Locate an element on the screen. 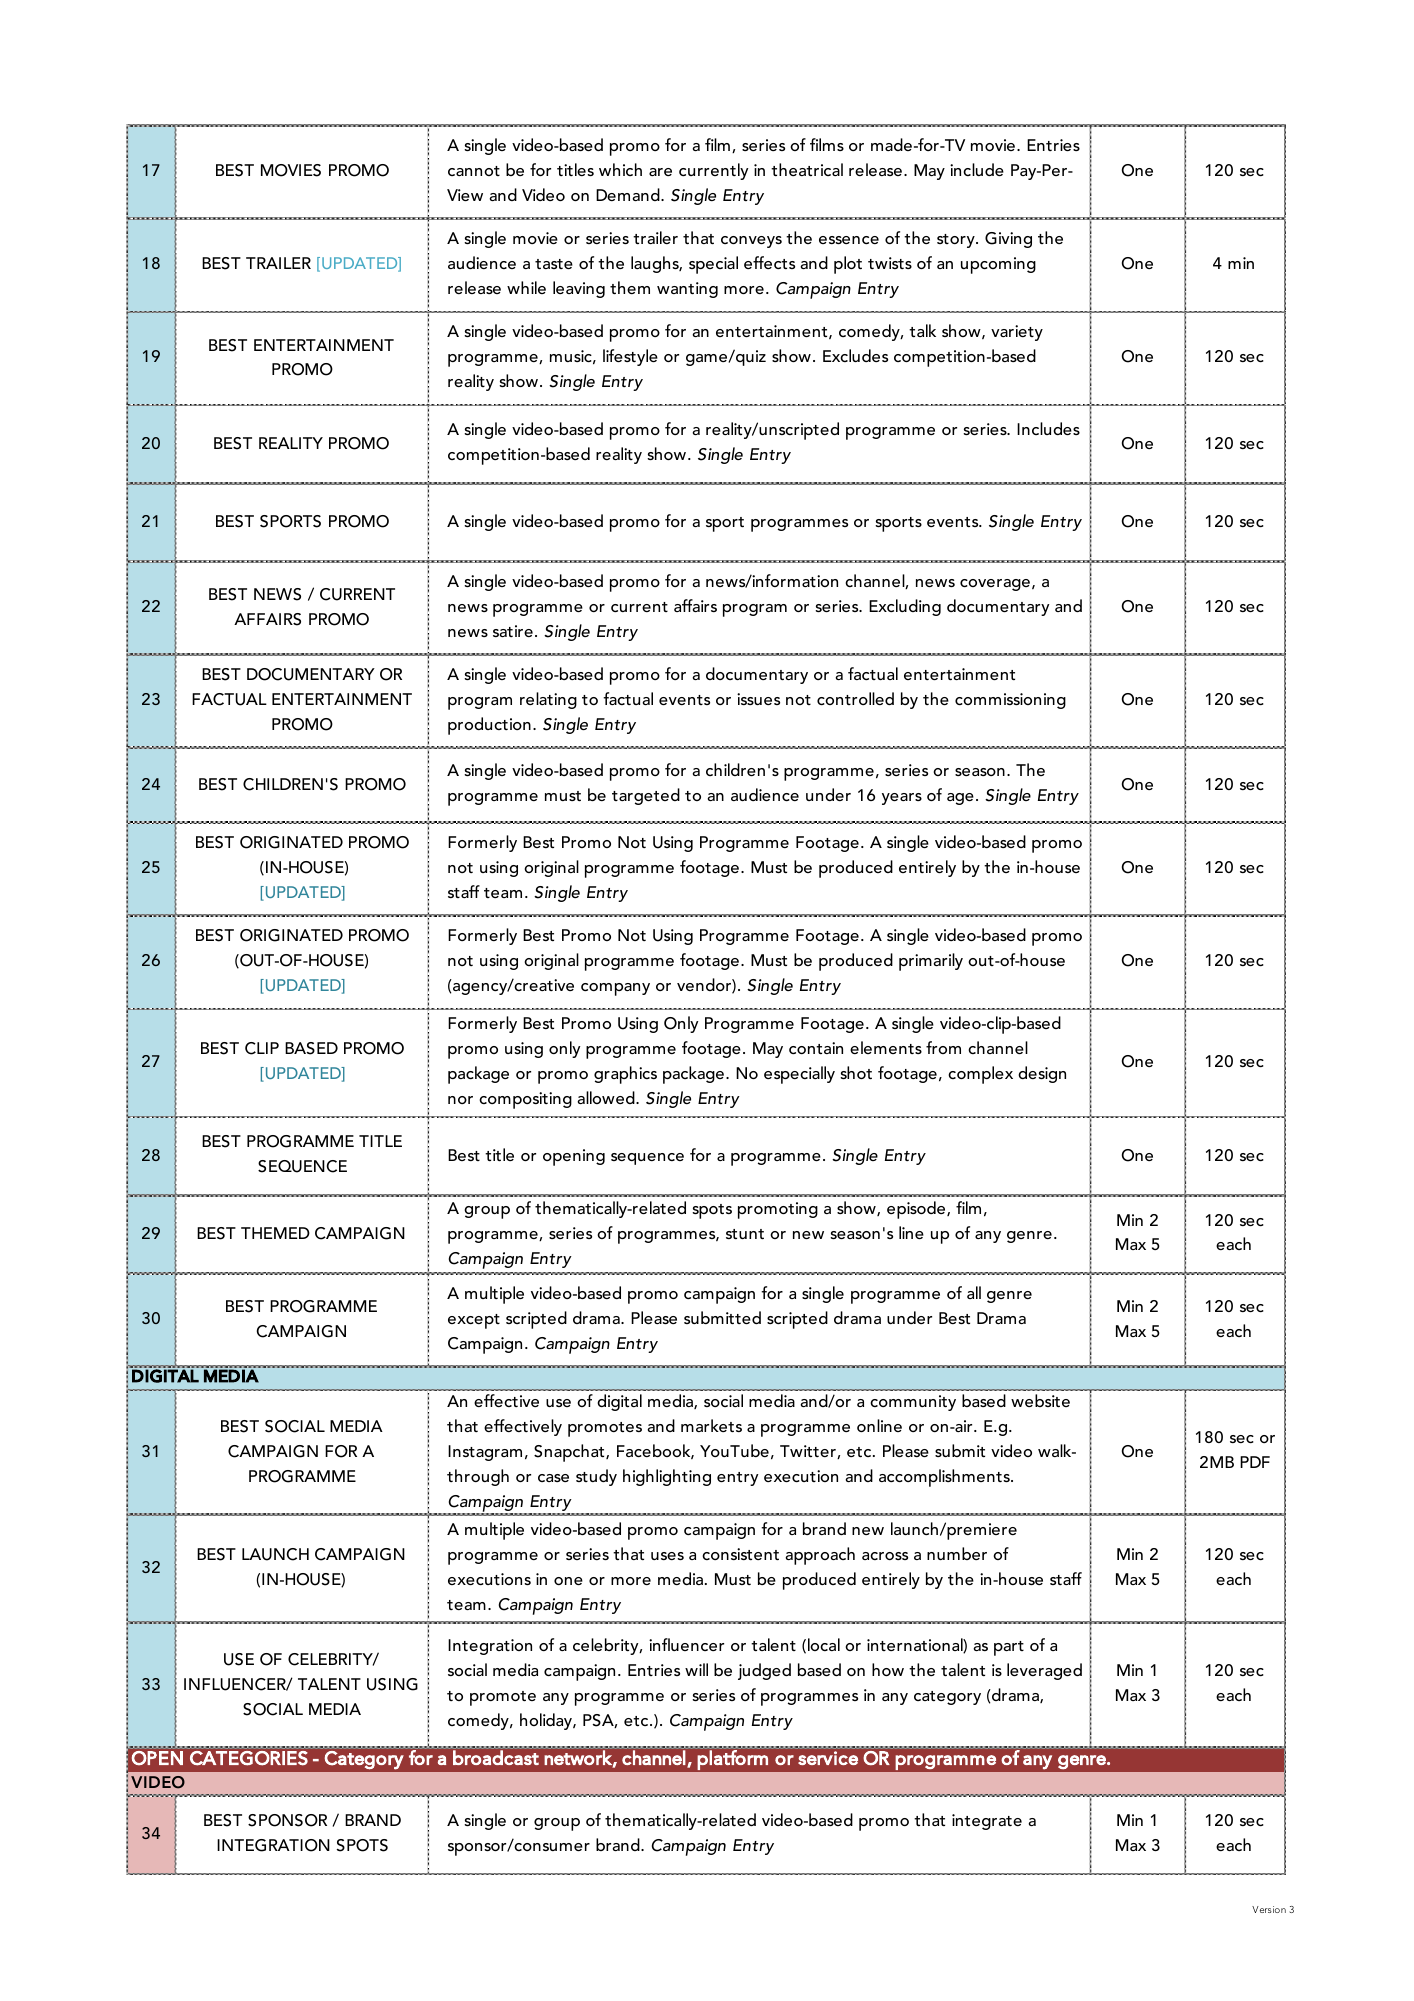 The width and height of the screenshot is (1414, 2001). contain is located at coordinates (816, 1048).
